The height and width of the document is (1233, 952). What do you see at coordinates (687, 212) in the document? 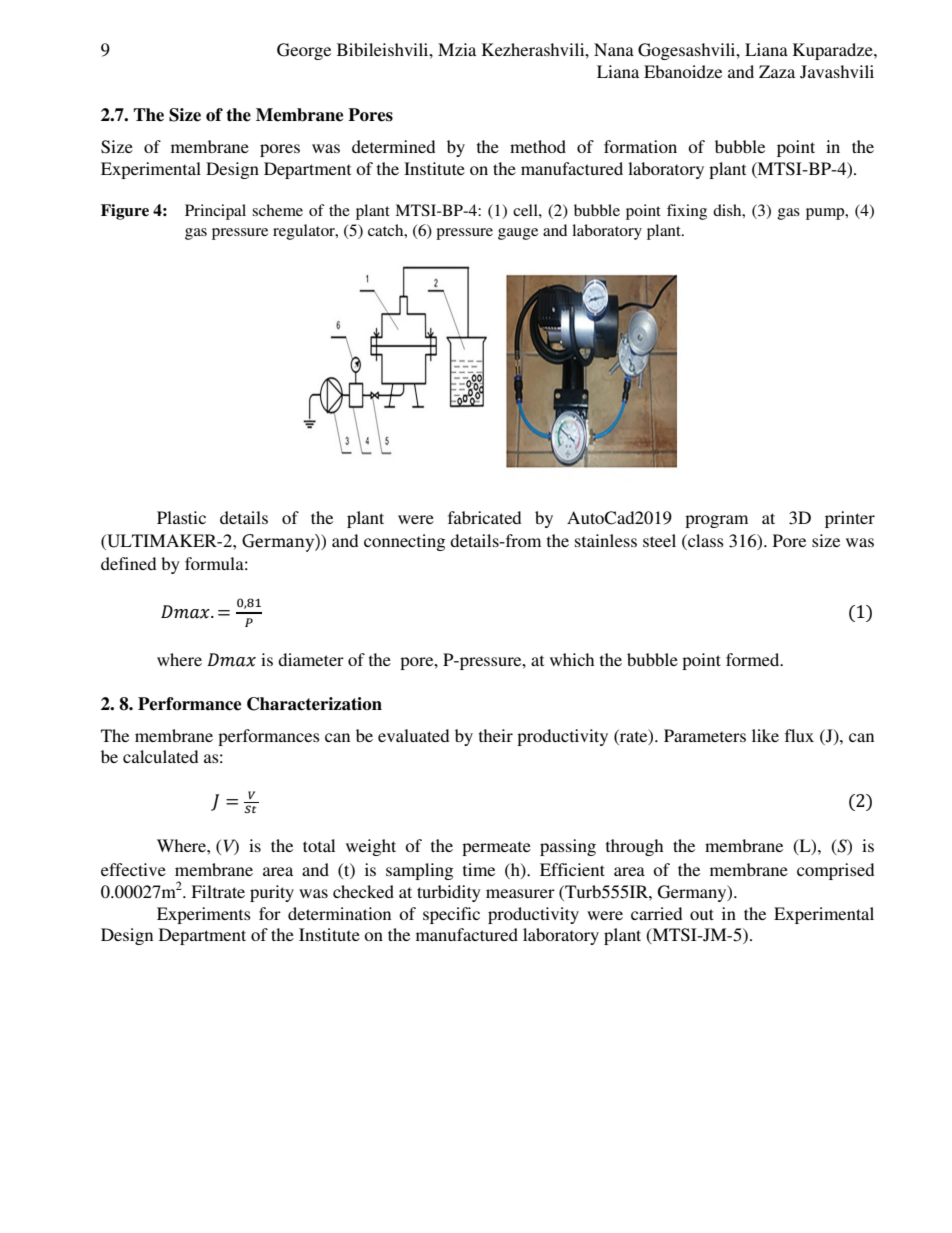
I see `fixing` at bounding box center [687, 212].
